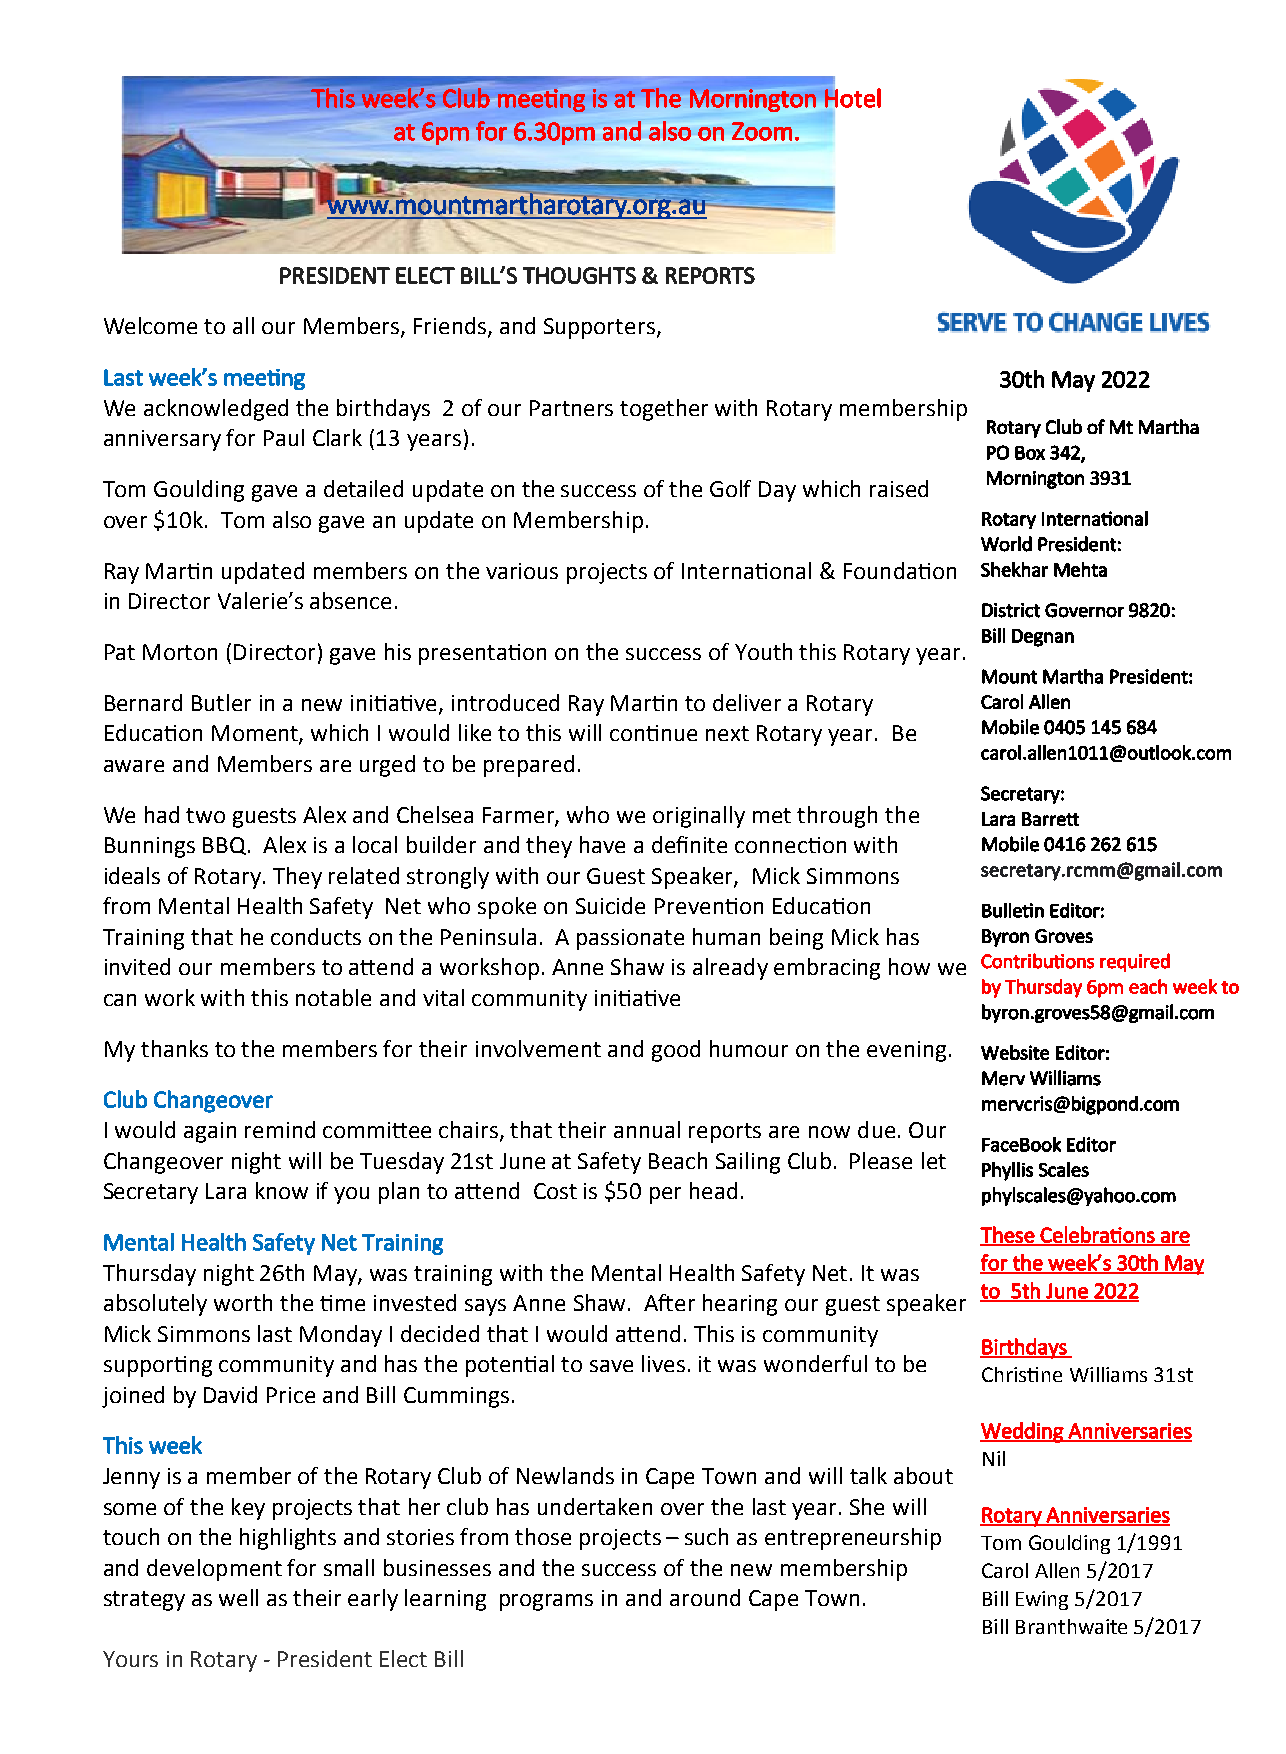 The width and height of the screenshot is (1286, 1754). Describe the element at coordinates (1007, 1171) in the screenshot. I see `Phyllis` at that location.
